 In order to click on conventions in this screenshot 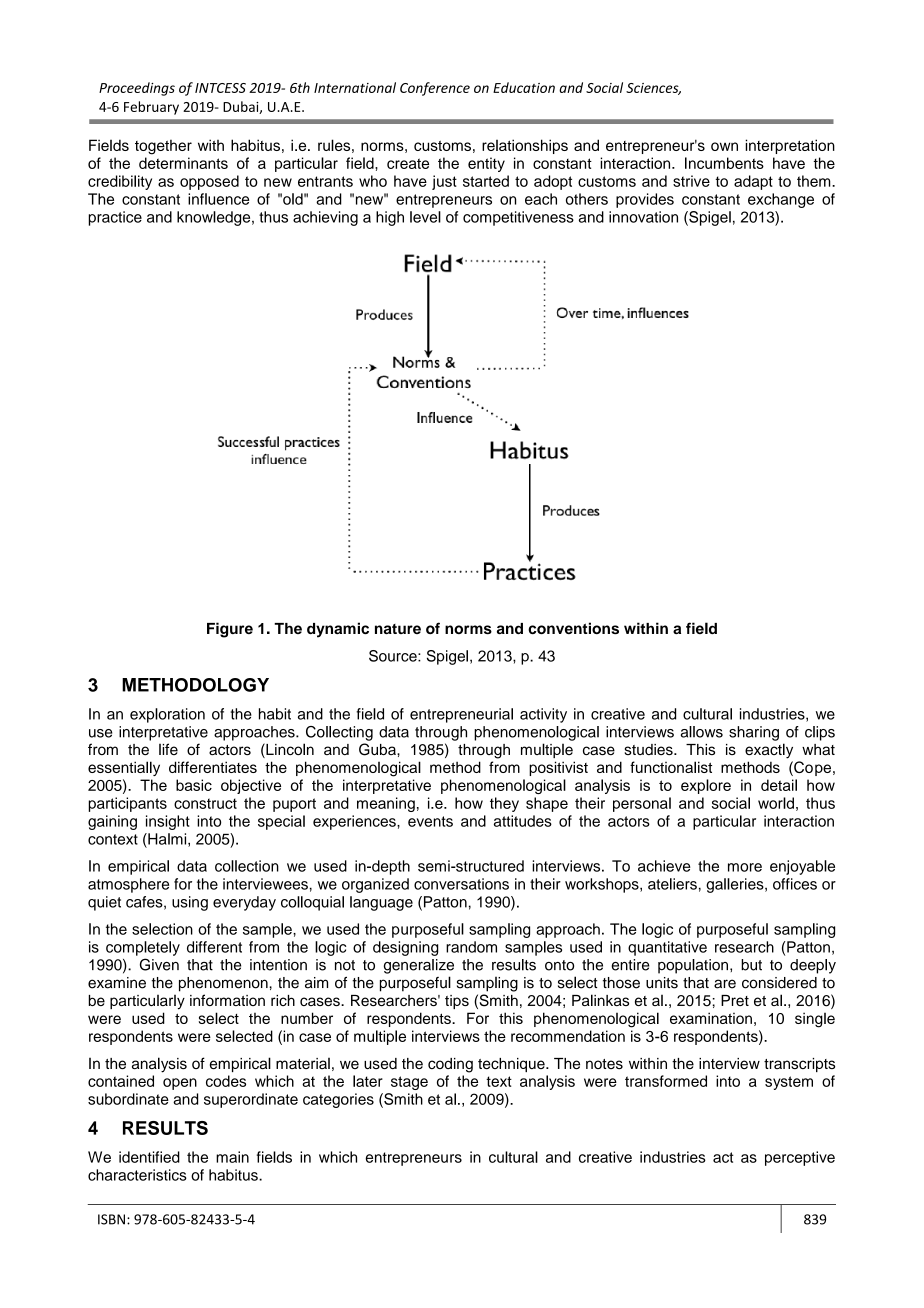, I will do `click(573, 628)`.
